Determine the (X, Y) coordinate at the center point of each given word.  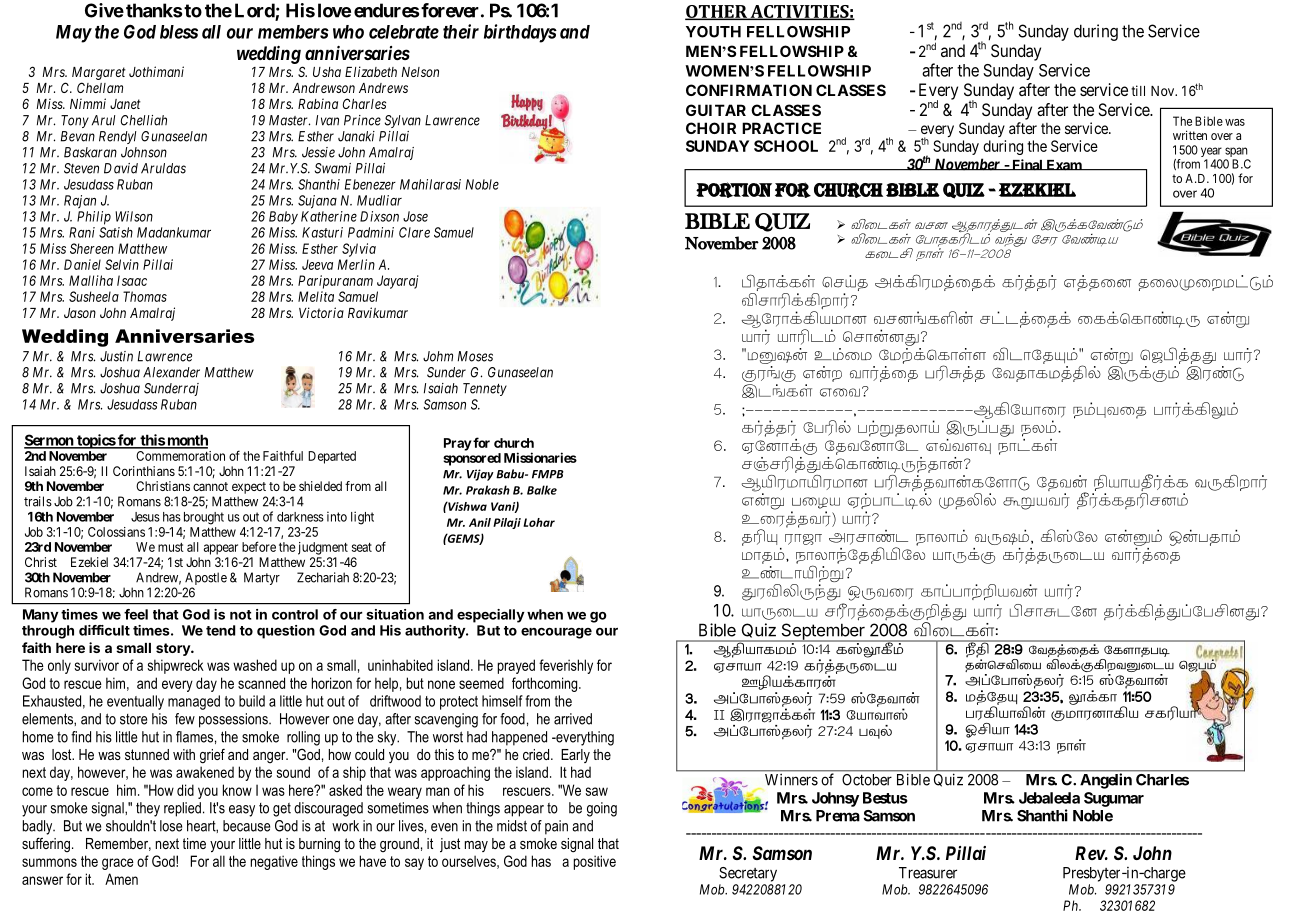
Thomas (145, 296)
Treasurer (928, 873)
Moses (475, 356)
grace (118, 864)
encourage (556, 633)
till (1138, 90)
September (823, 632)
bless (179, 32)
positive (595, 862)
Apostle (206, 578)
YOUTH (713, 32)
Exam (1063, 165)
